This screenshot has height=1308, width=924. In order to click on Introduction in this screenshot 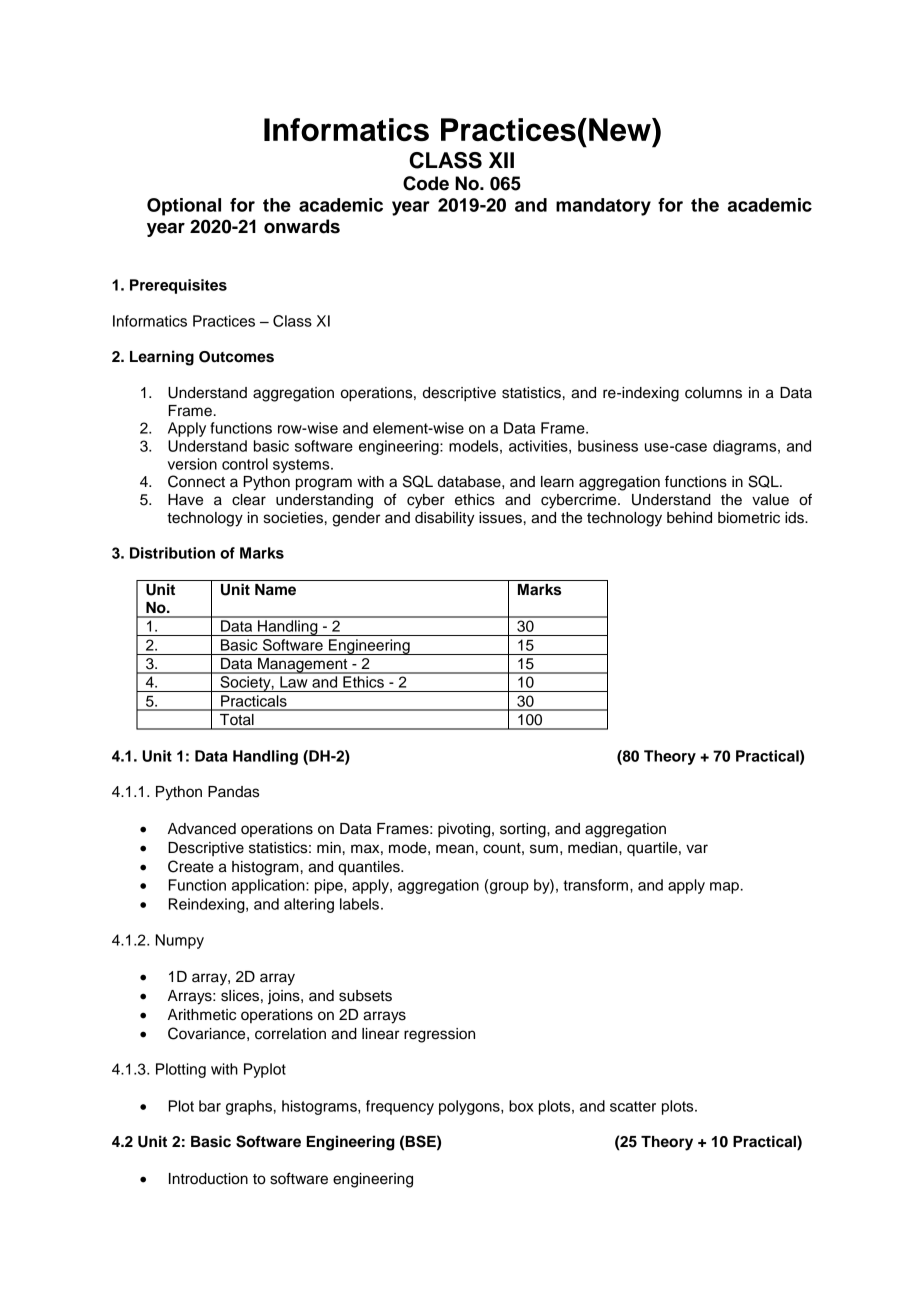, I will do `click(208, 1179)`.
